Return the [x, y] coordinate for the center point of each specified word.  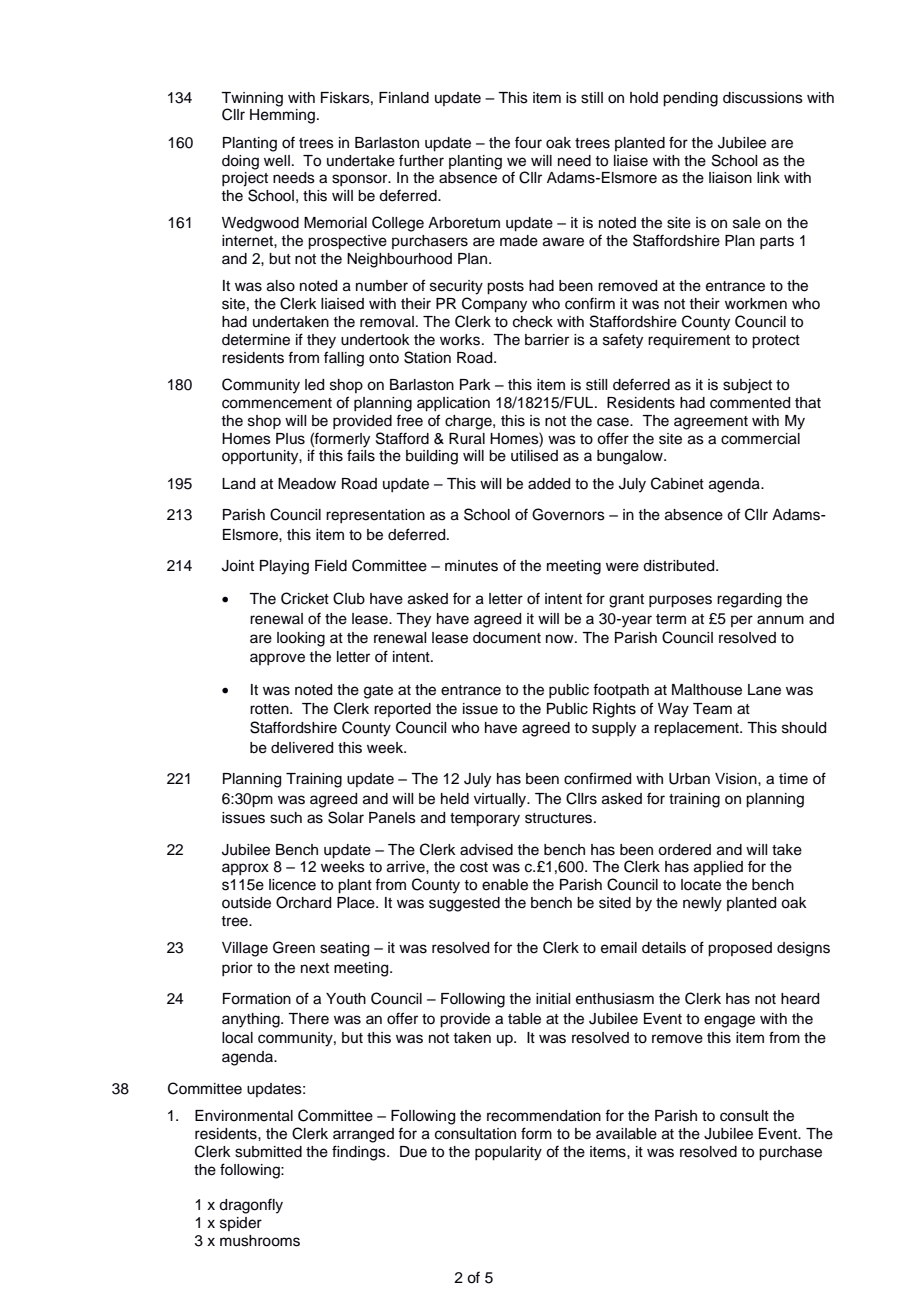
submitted [268, 1152]
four [528, 142]
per [742, 621]
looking [301, 639]
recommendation [544, 1116]
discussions [763, 98]
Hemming [282, 116]
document [507, 638]
